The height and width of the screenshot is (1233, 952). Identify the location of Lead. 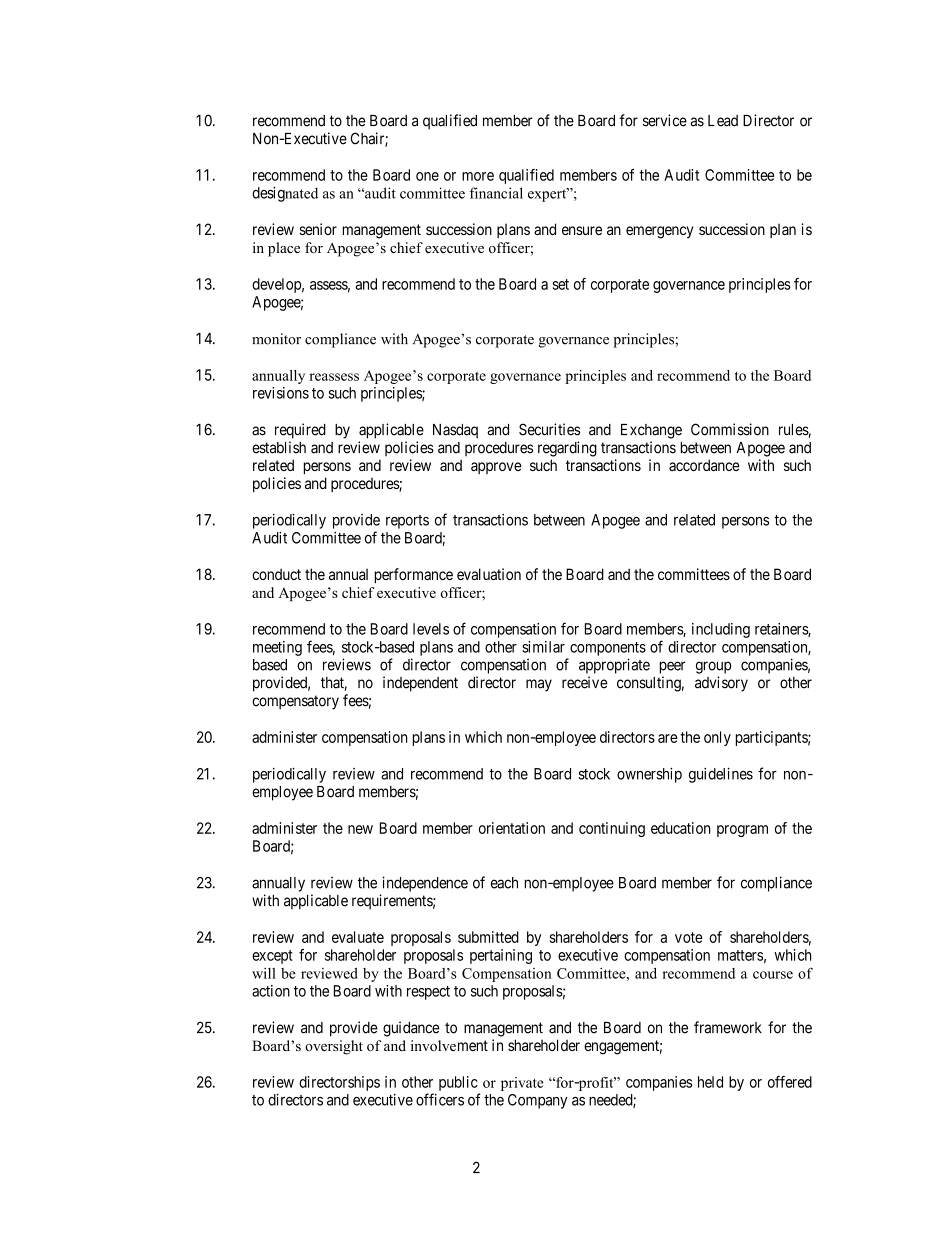
(723, 121).
